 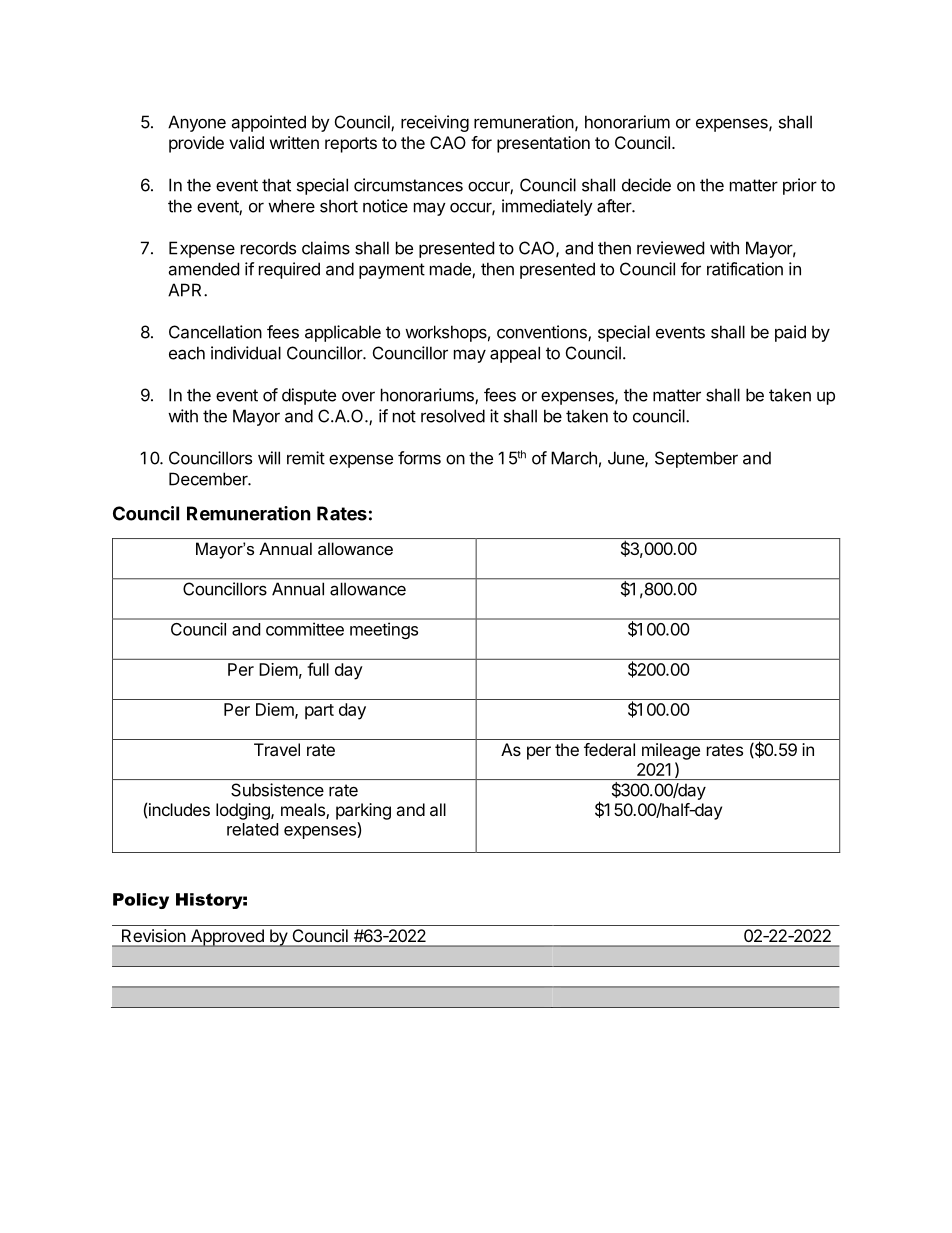 What do you see at coordinates (363, 811) in the screenshot?
I see `parking` at bounding box center [363, 811].
